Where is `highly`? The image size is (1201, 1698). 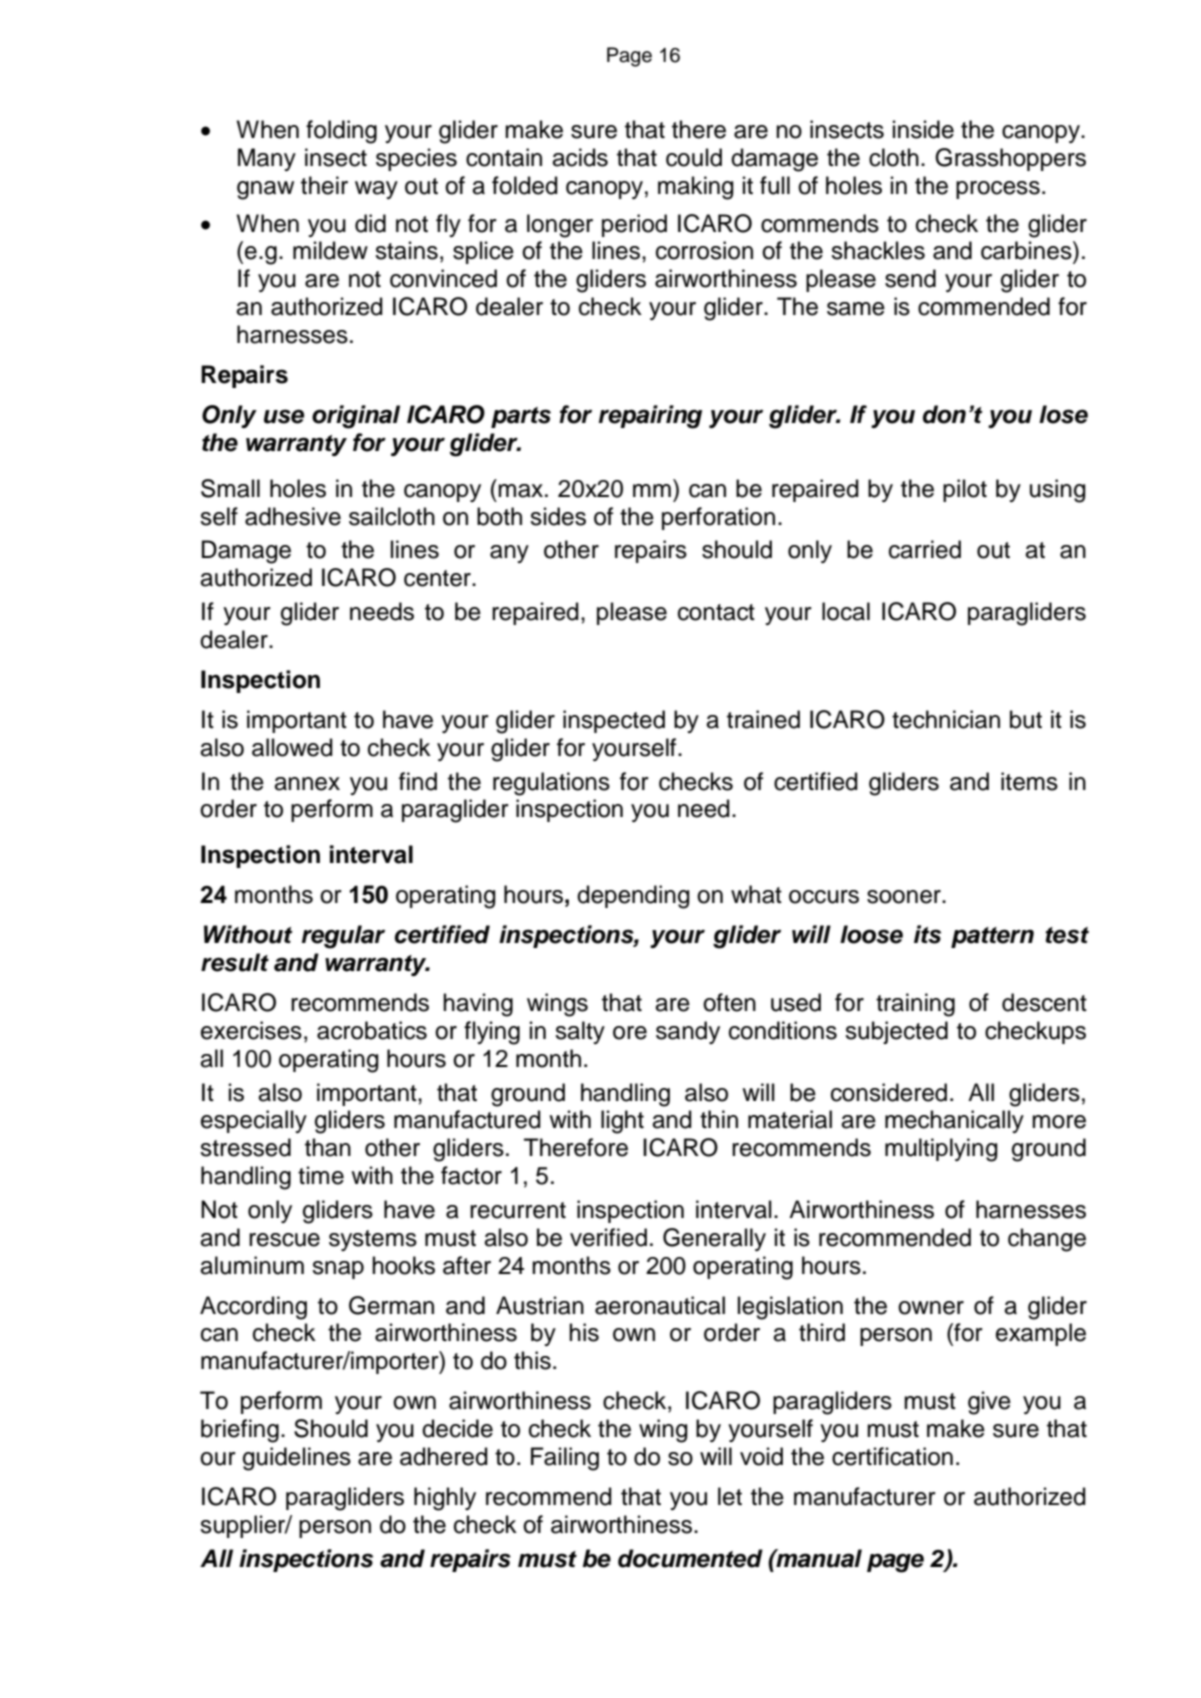 highly is located at coordinates (445, 1499).
